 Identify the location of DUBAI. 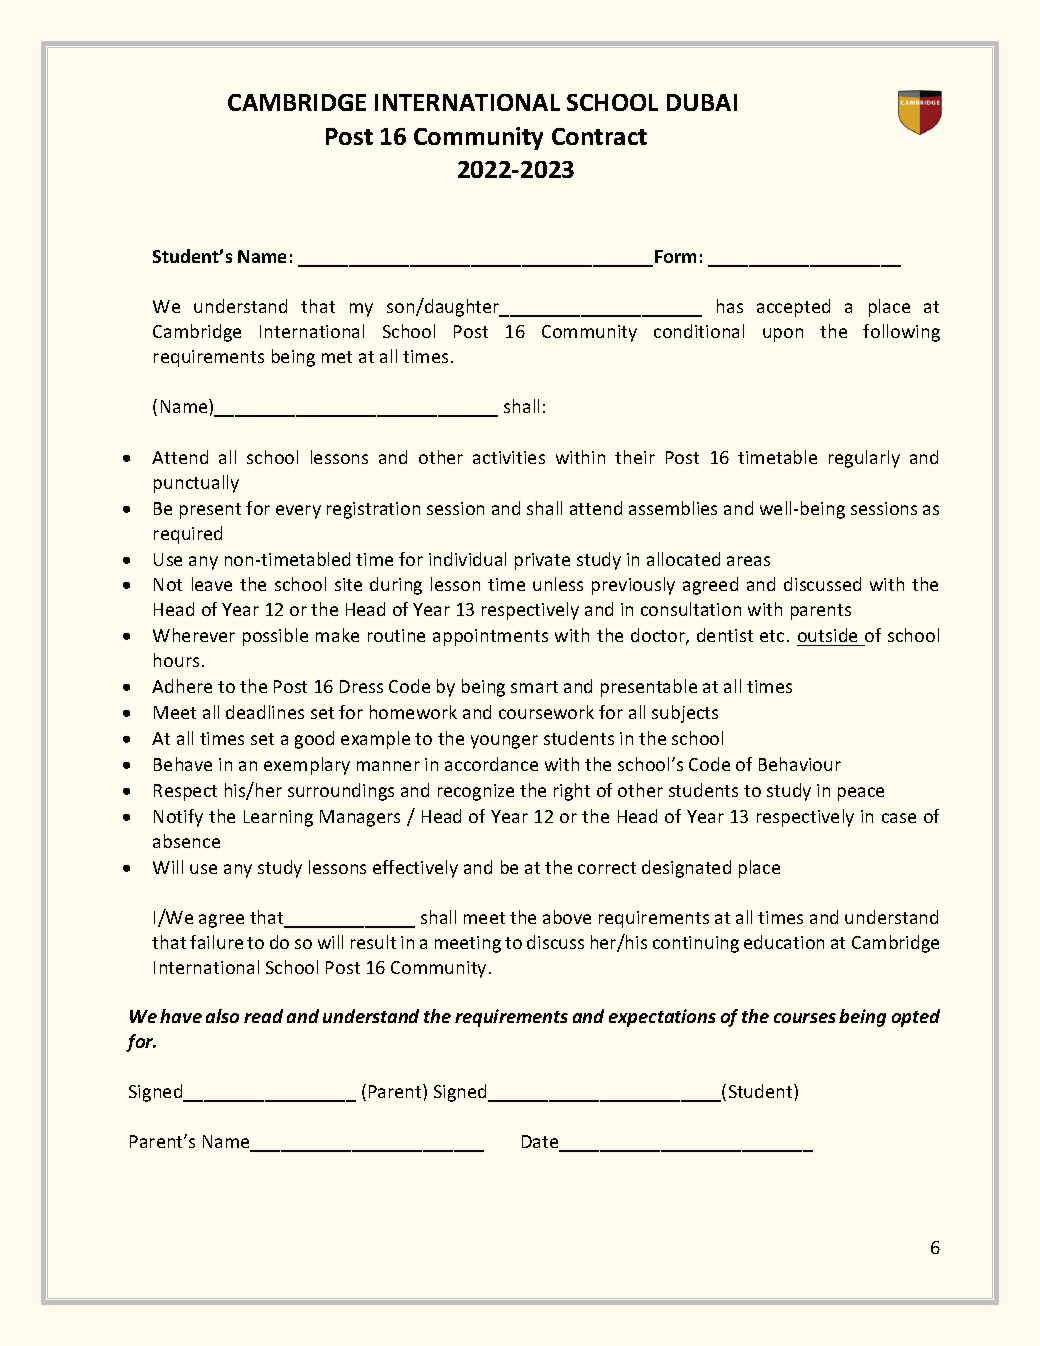
(702, 102).
